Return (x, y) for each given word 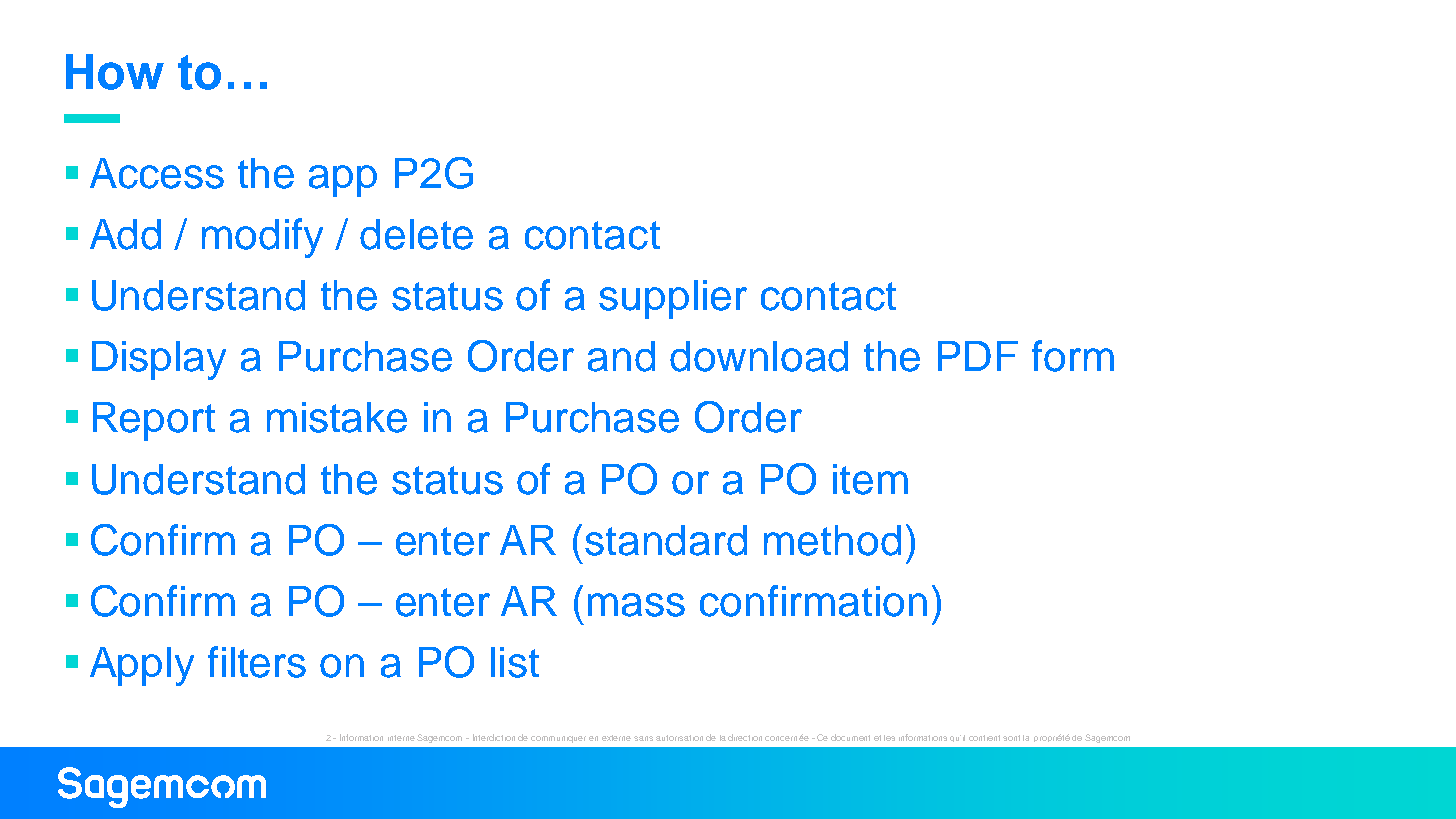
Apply (142, 666)
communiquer (558, 739)
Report (154, 421)
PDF (978, 356)
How (115, 72)
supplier (673, 299)
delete (416, 234)
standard (666, 540)
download (759, 356)
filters (257, 662)
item (870, 479)
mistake (337, 417)
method (832, 540)
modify (262, 238)
